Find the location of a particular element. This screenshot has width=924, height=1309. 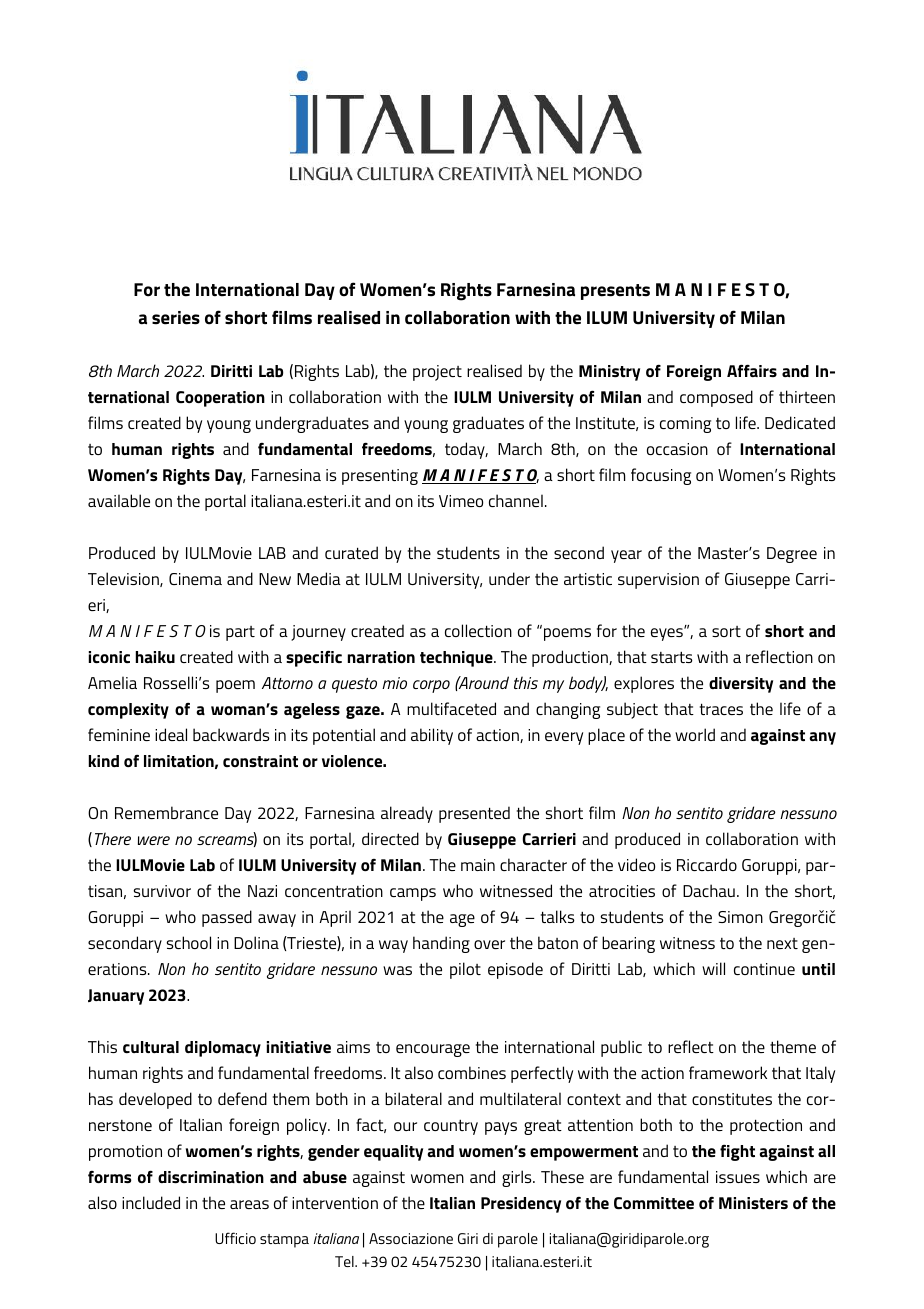

were is located at coordinates (154, 840).
